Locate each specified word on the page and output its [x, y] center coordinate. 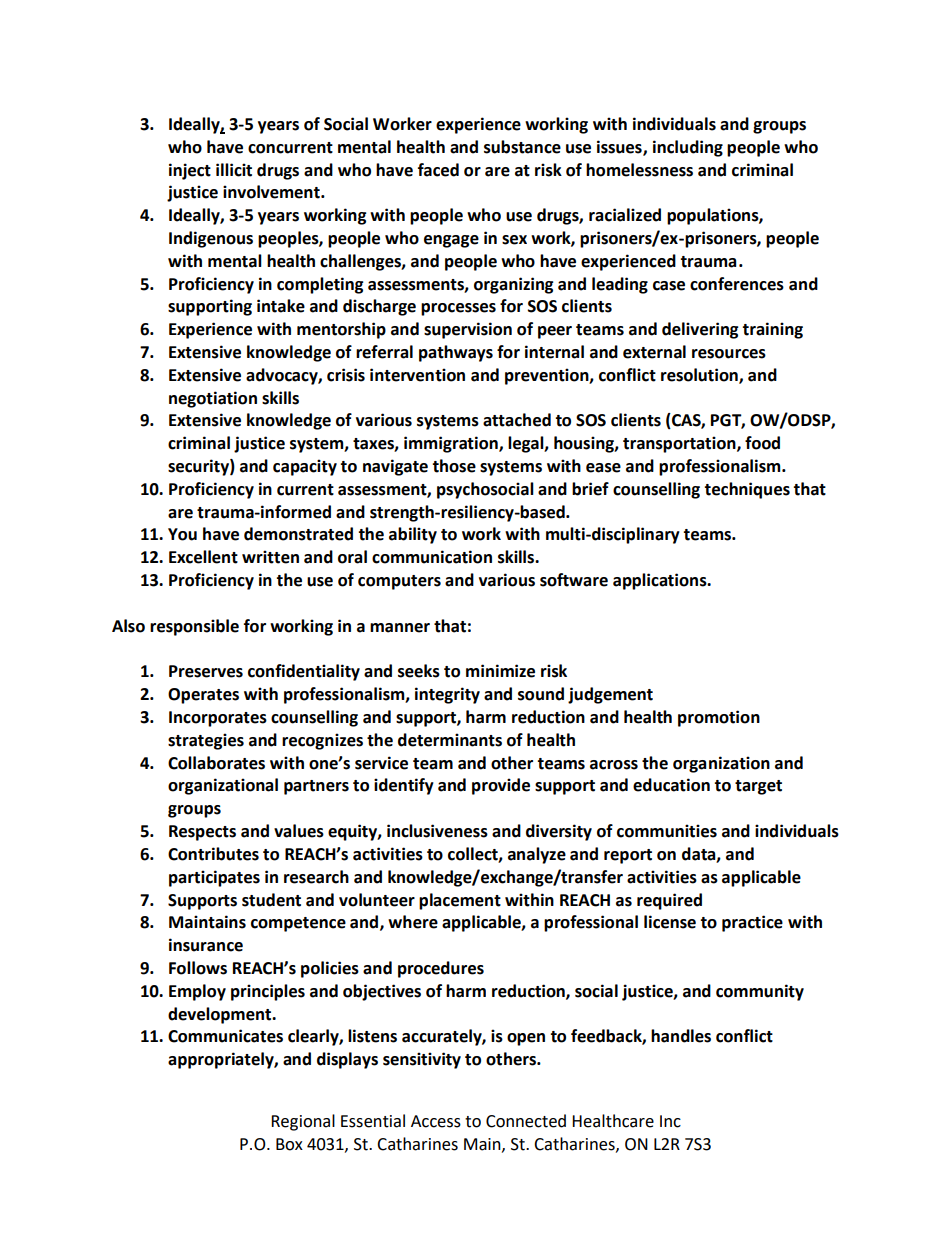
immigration [452, 444]
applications [661, 581]
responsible [194, 627]
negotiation [213, 399]
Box [289, 1144]
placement [460, 901]
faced [438, 170]
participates [214, 878]
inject [190, 171]
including [688, 148]
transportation [680, 444]
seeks [419, 671]
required [669, 901]
